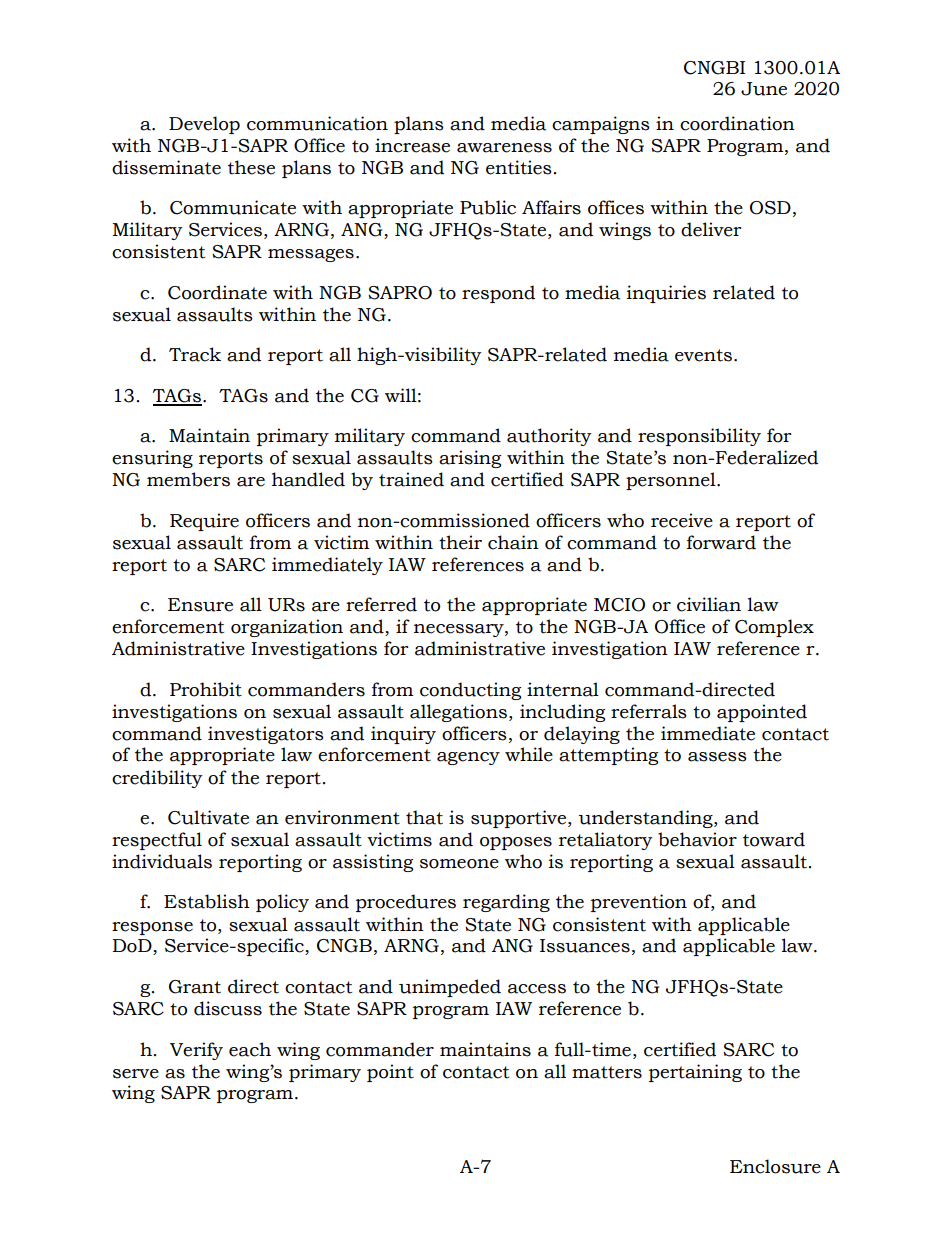 The height and width of the document is (1233, 952). Describe the element at coordinates (412, 145) in the document. I see `increase` at that location.
